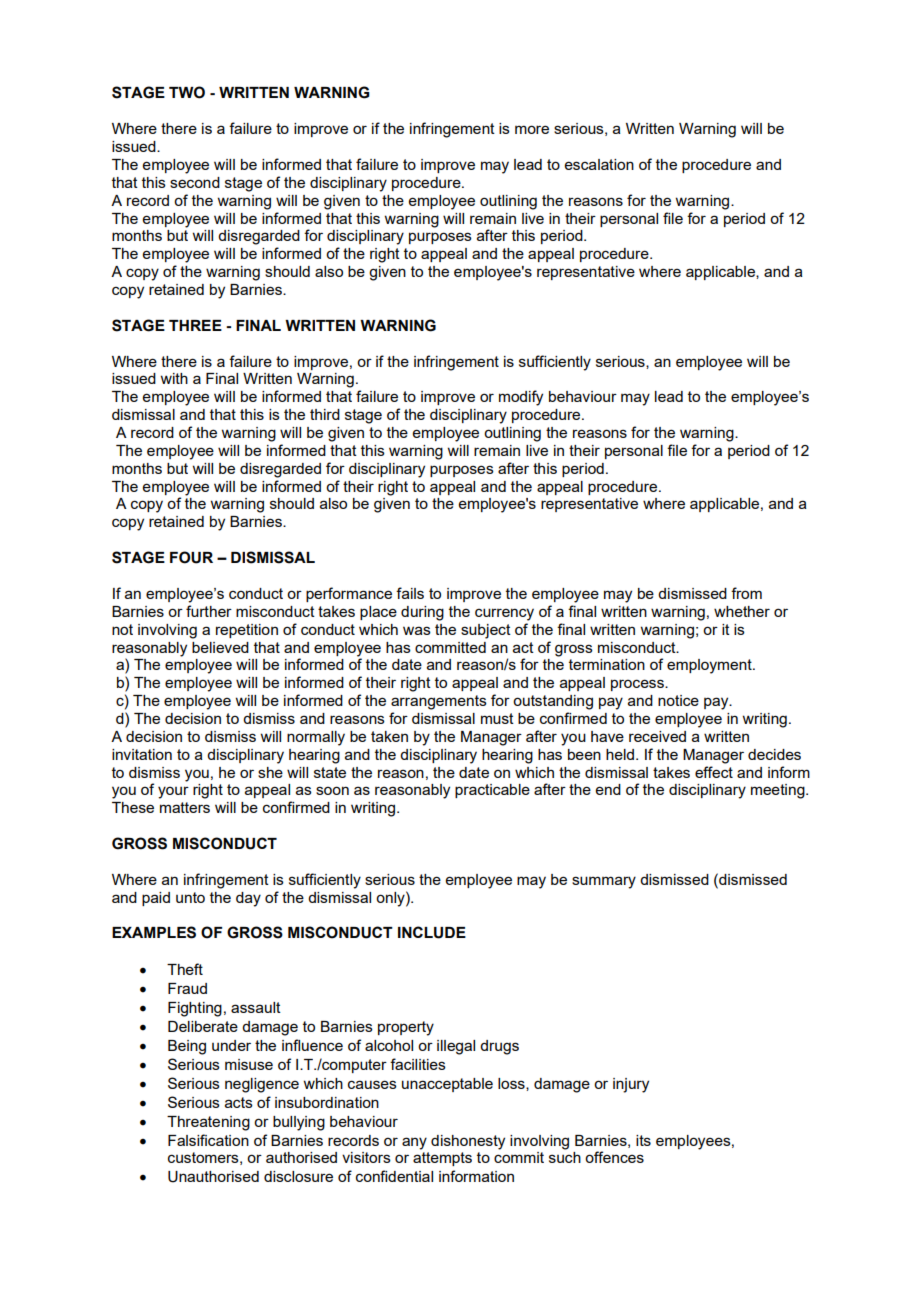 The height and width of the screenshot is (1308, 924). Describe the element at coordinates (187, 92) in the screenshot. I see `TWO` at that location.
